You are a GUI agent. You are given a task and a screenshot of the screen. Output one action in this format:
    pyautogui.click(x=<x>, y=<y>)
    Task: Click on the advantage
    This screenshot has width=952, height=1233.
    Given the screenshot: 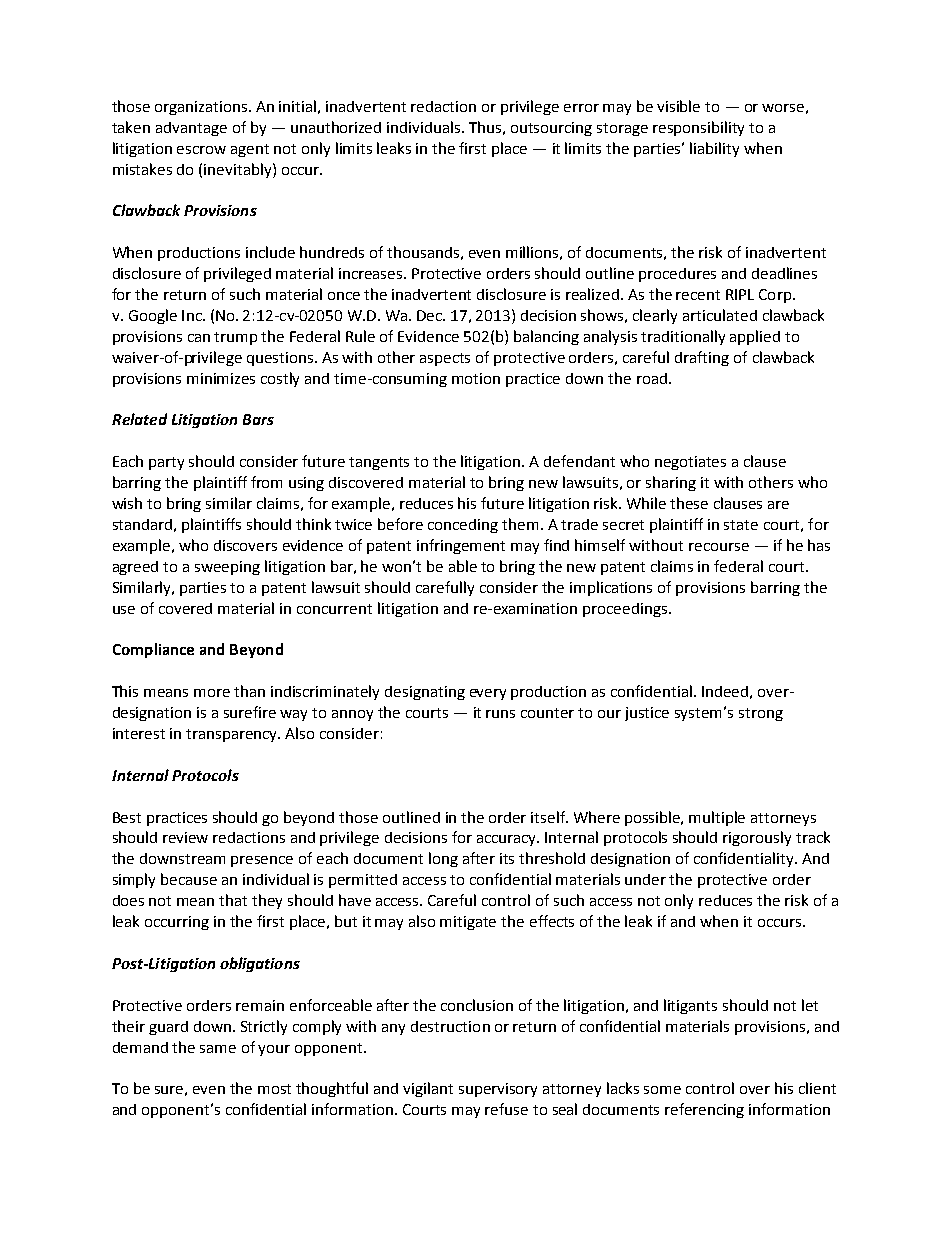 What is the action you would take?
    pyautogui.click(x=191, y=129)
